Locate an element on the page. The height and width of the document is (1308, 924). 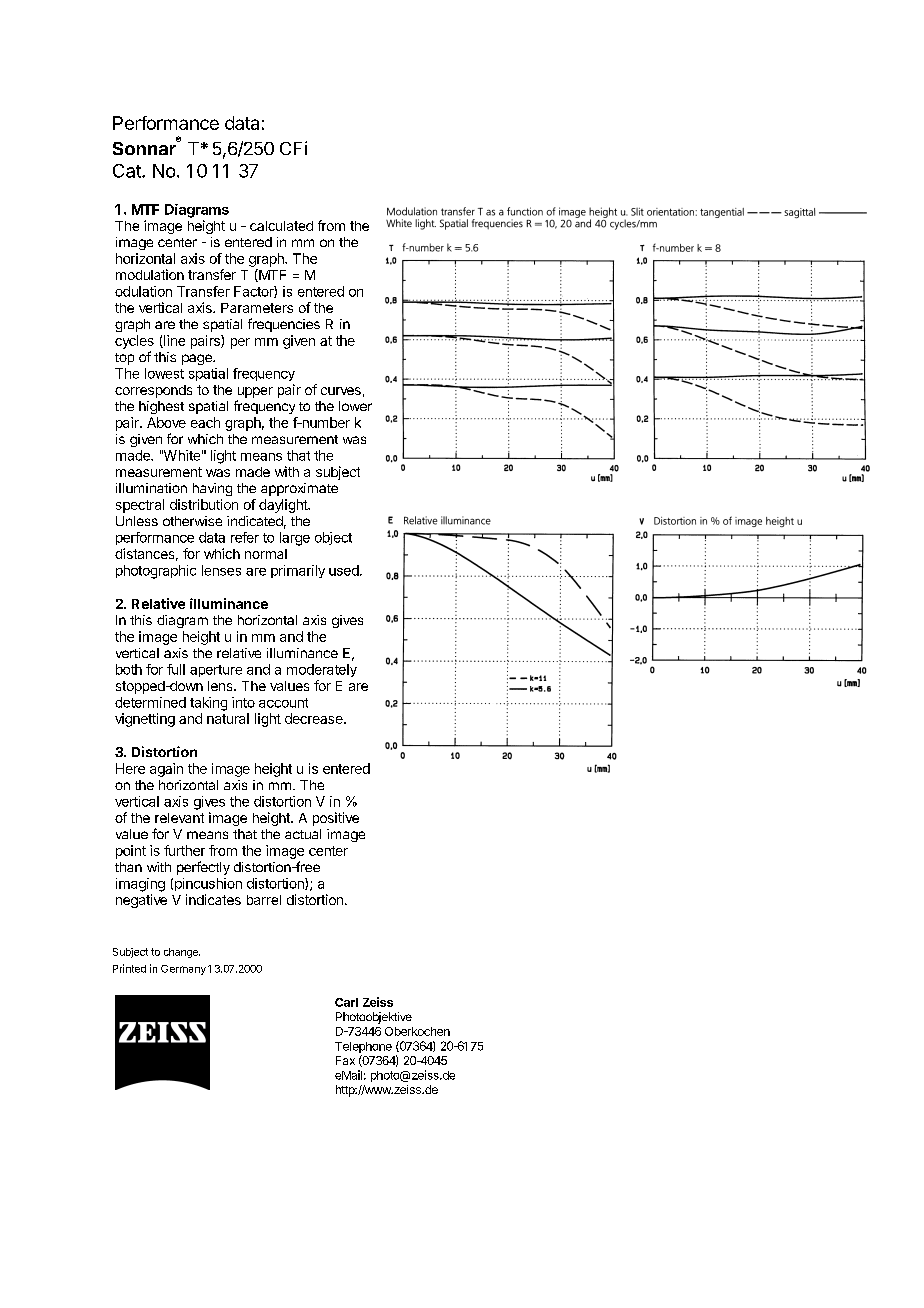
moderately is located at coordinates (322, 670).
